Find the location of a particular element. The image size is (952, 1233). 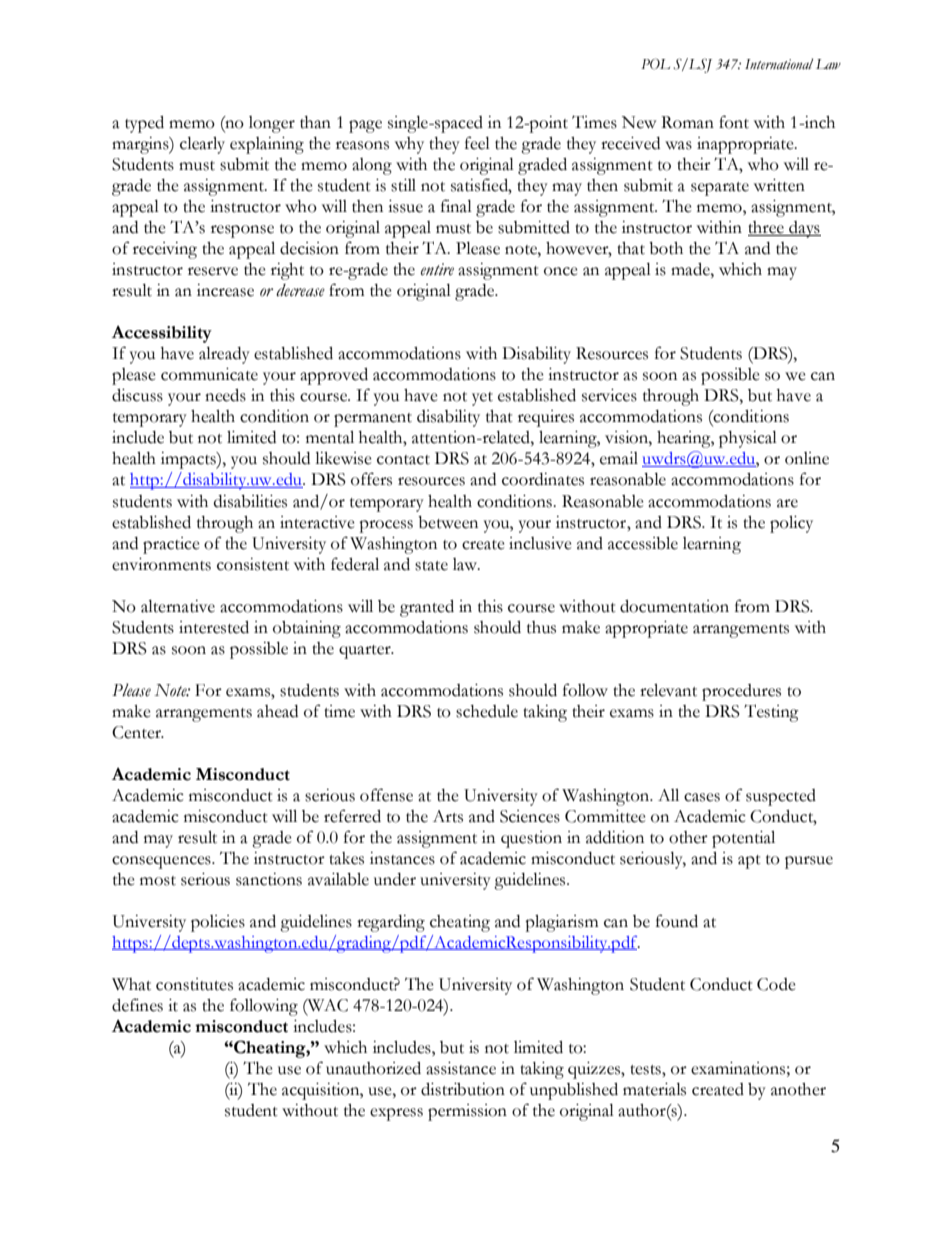

yet is located at coordinates (482, 399).
